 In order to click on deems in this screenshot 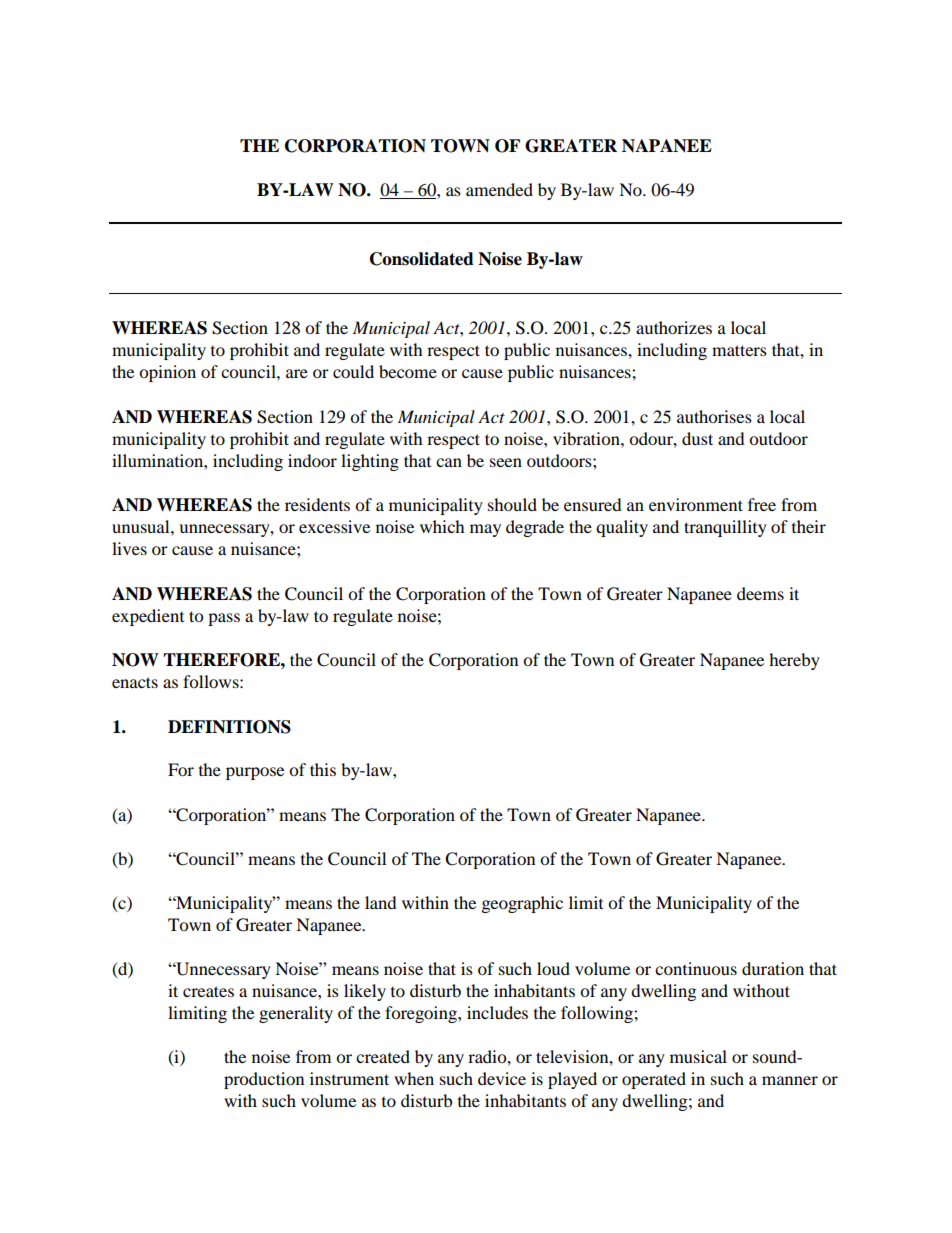, I will do `click(760, 593)`.
